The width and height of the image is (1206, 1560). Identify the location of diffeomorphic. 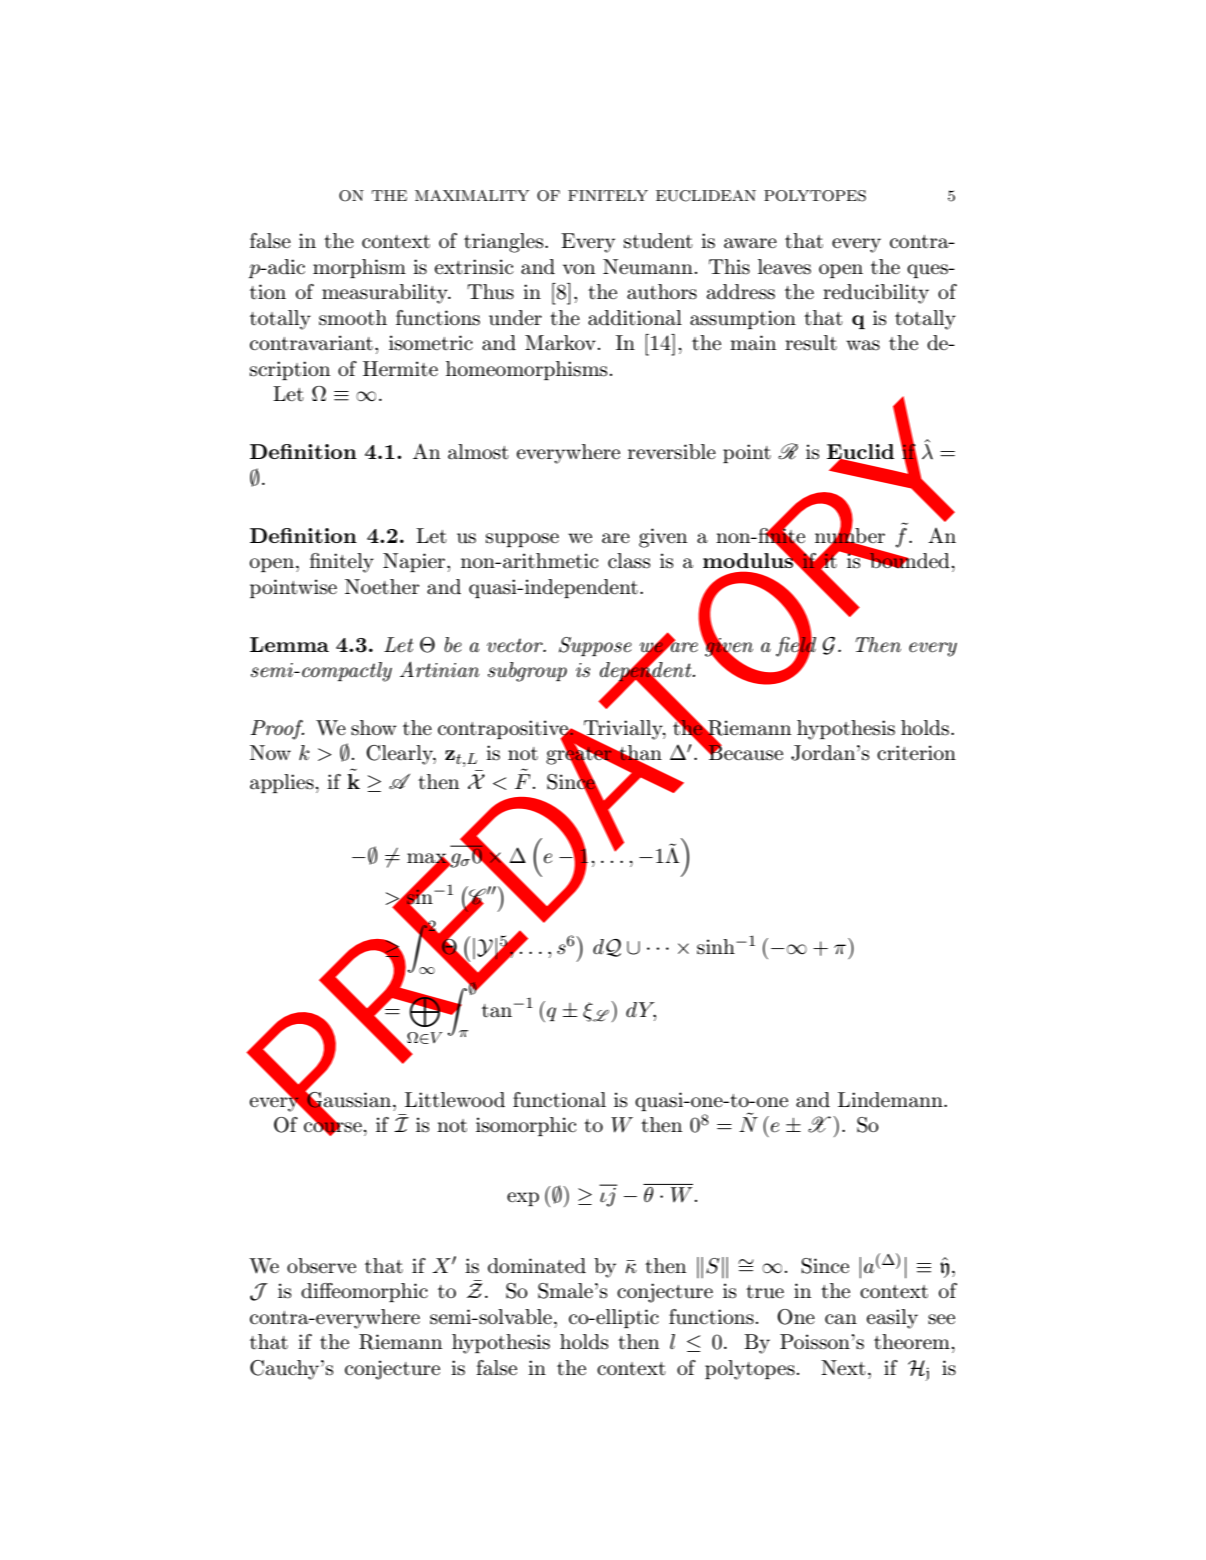
(364, 1292).
